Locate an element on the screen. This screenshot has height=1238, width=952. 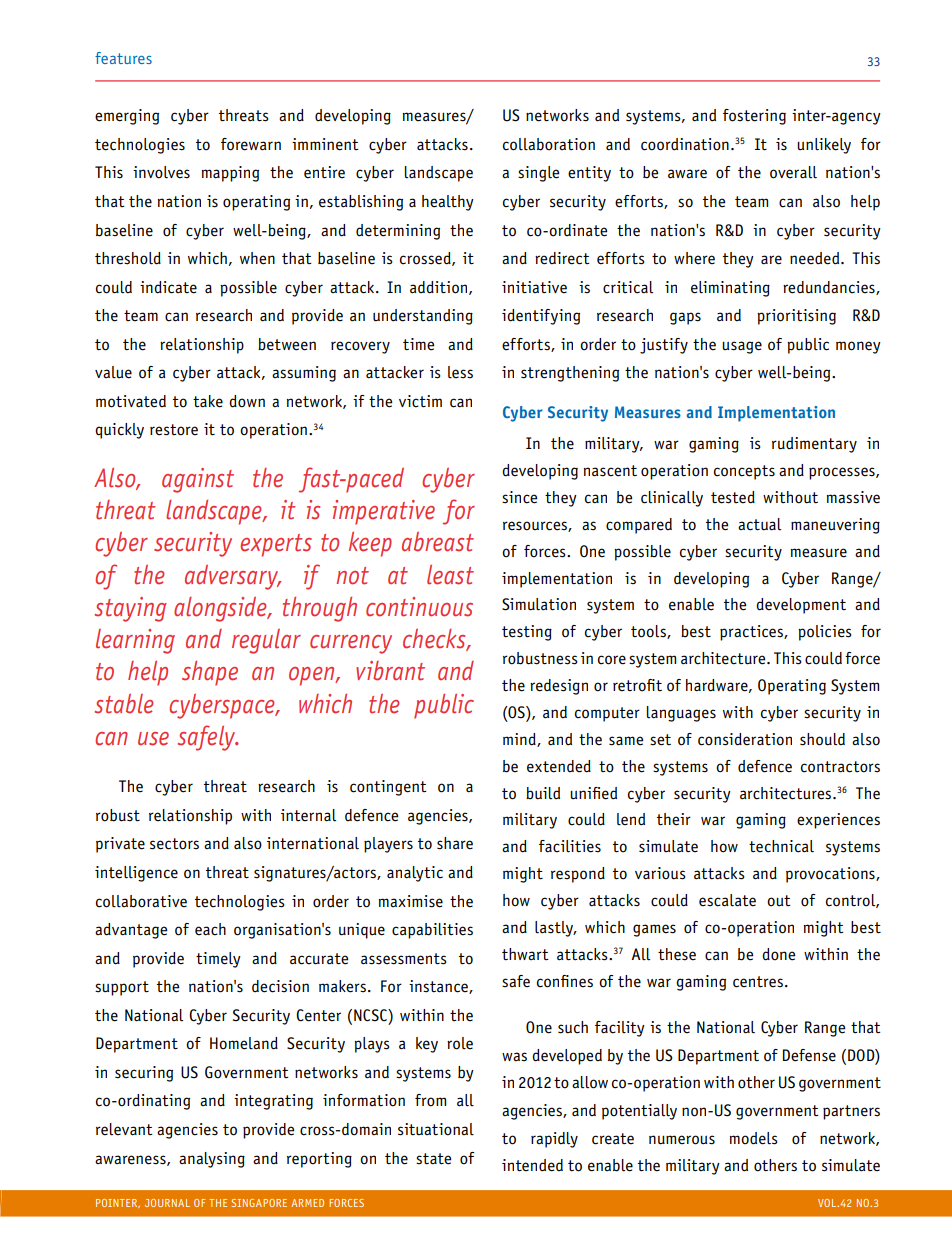
actual is located at coordinates (759, 524).
